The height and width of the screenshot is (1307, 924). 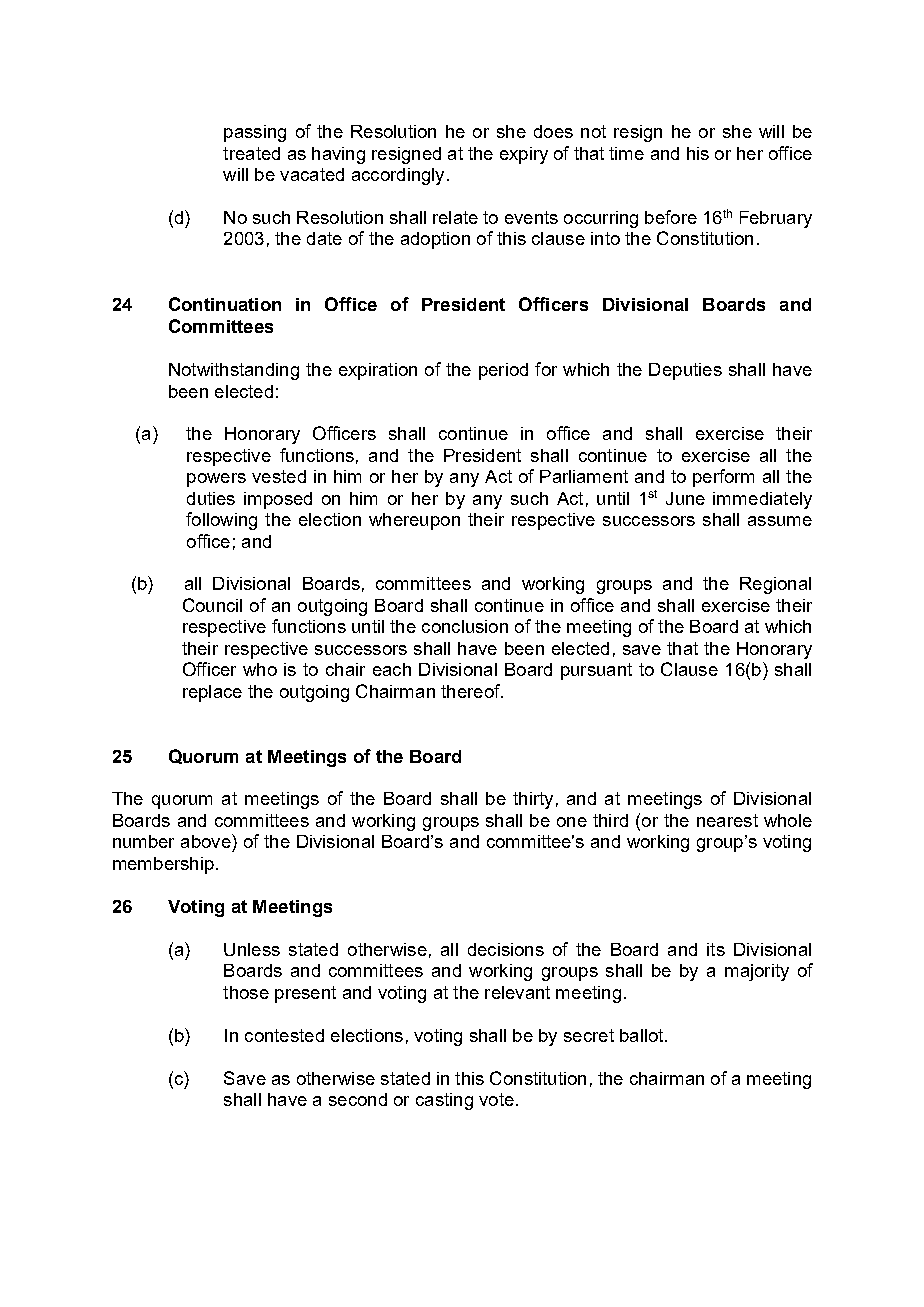 I want to click on Regional, so click(x=775, y=585).
